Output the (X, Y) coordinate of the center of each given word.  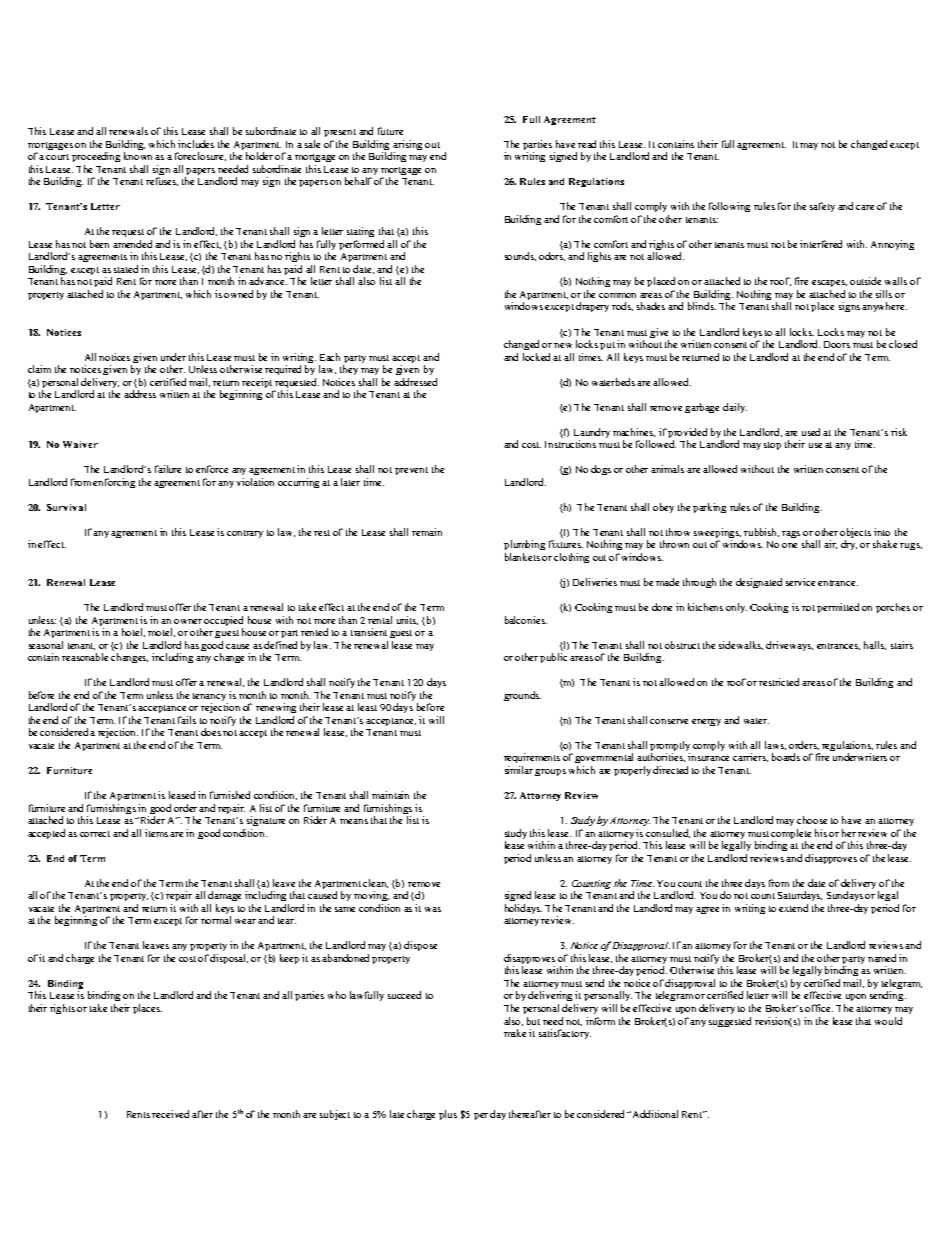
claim (39, 369)
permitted (838, 608)
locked (538, 357)
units (407, 620)
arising (407, 145)
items (158, 833)
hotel (133, 632)
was (433, 909)
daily (735, 408)
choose (812, 820)
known (138, 156)
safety (822, 207)
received (172, 1114)
